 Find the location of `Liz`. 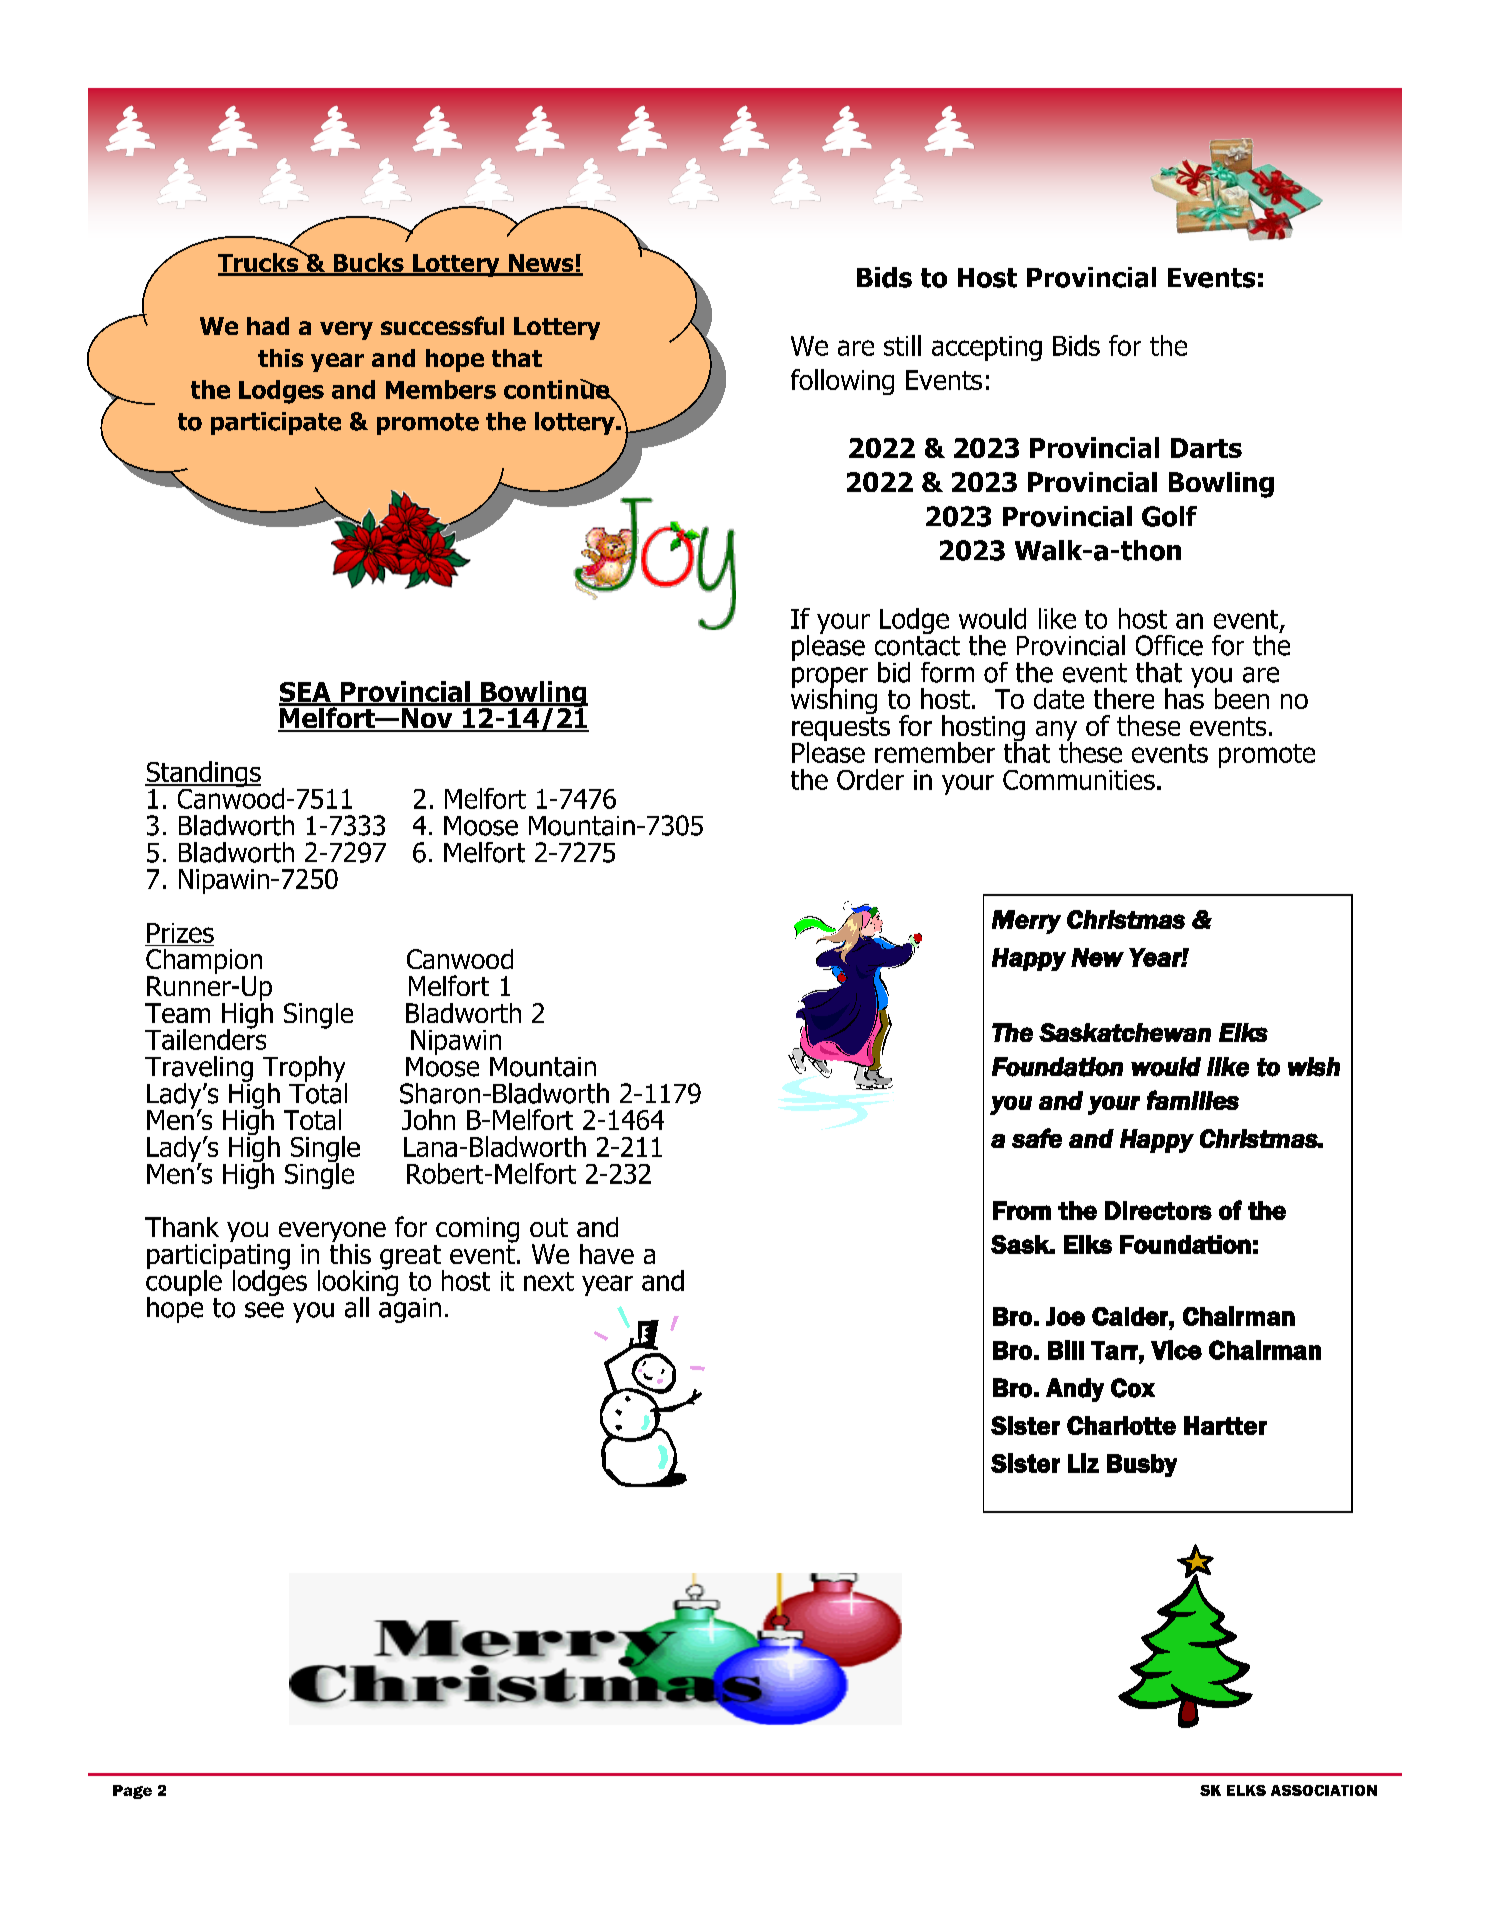

Liz is located at coordinates (1083, 1463).
